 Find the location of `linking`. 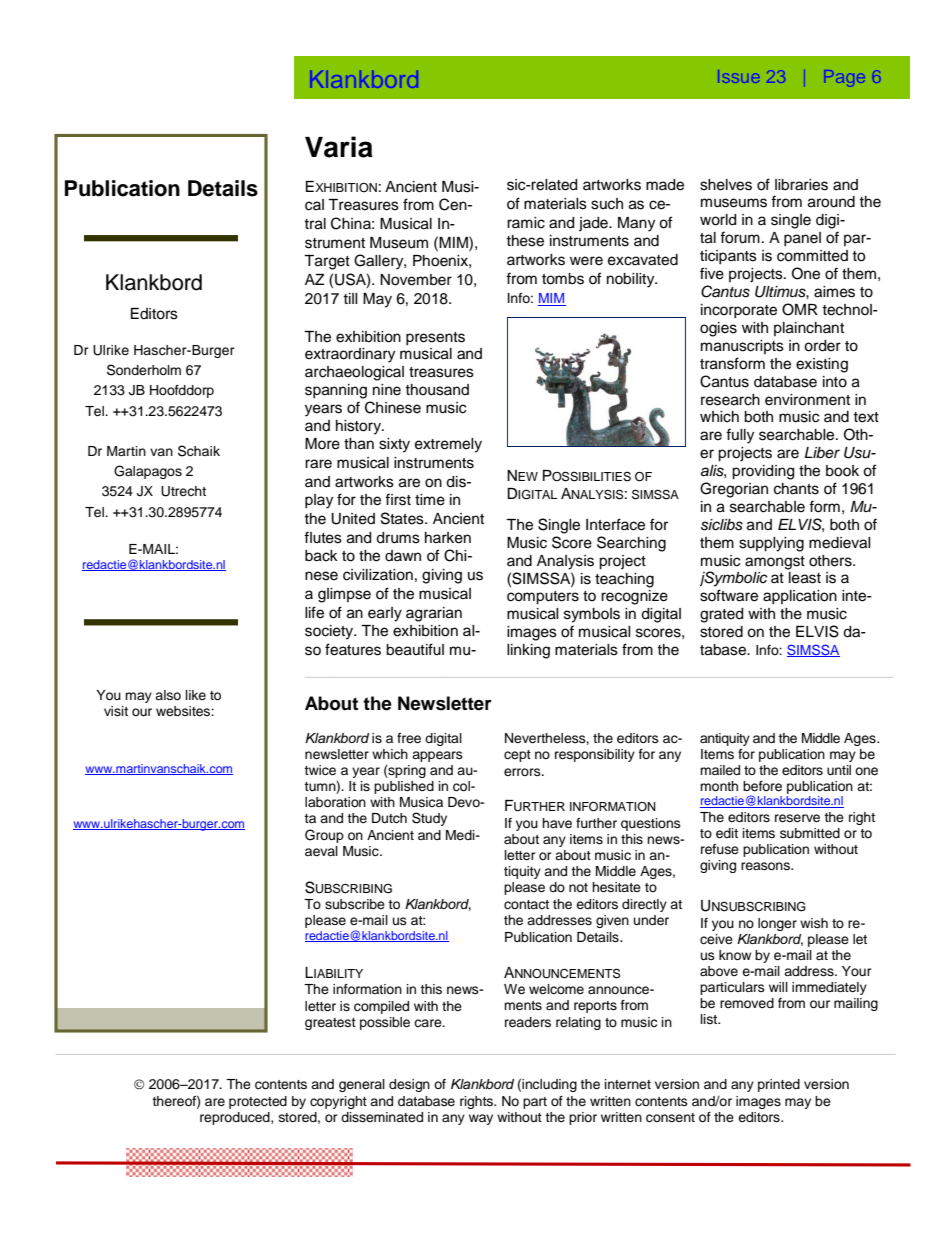

linking is located at coordinates (528, 651).
